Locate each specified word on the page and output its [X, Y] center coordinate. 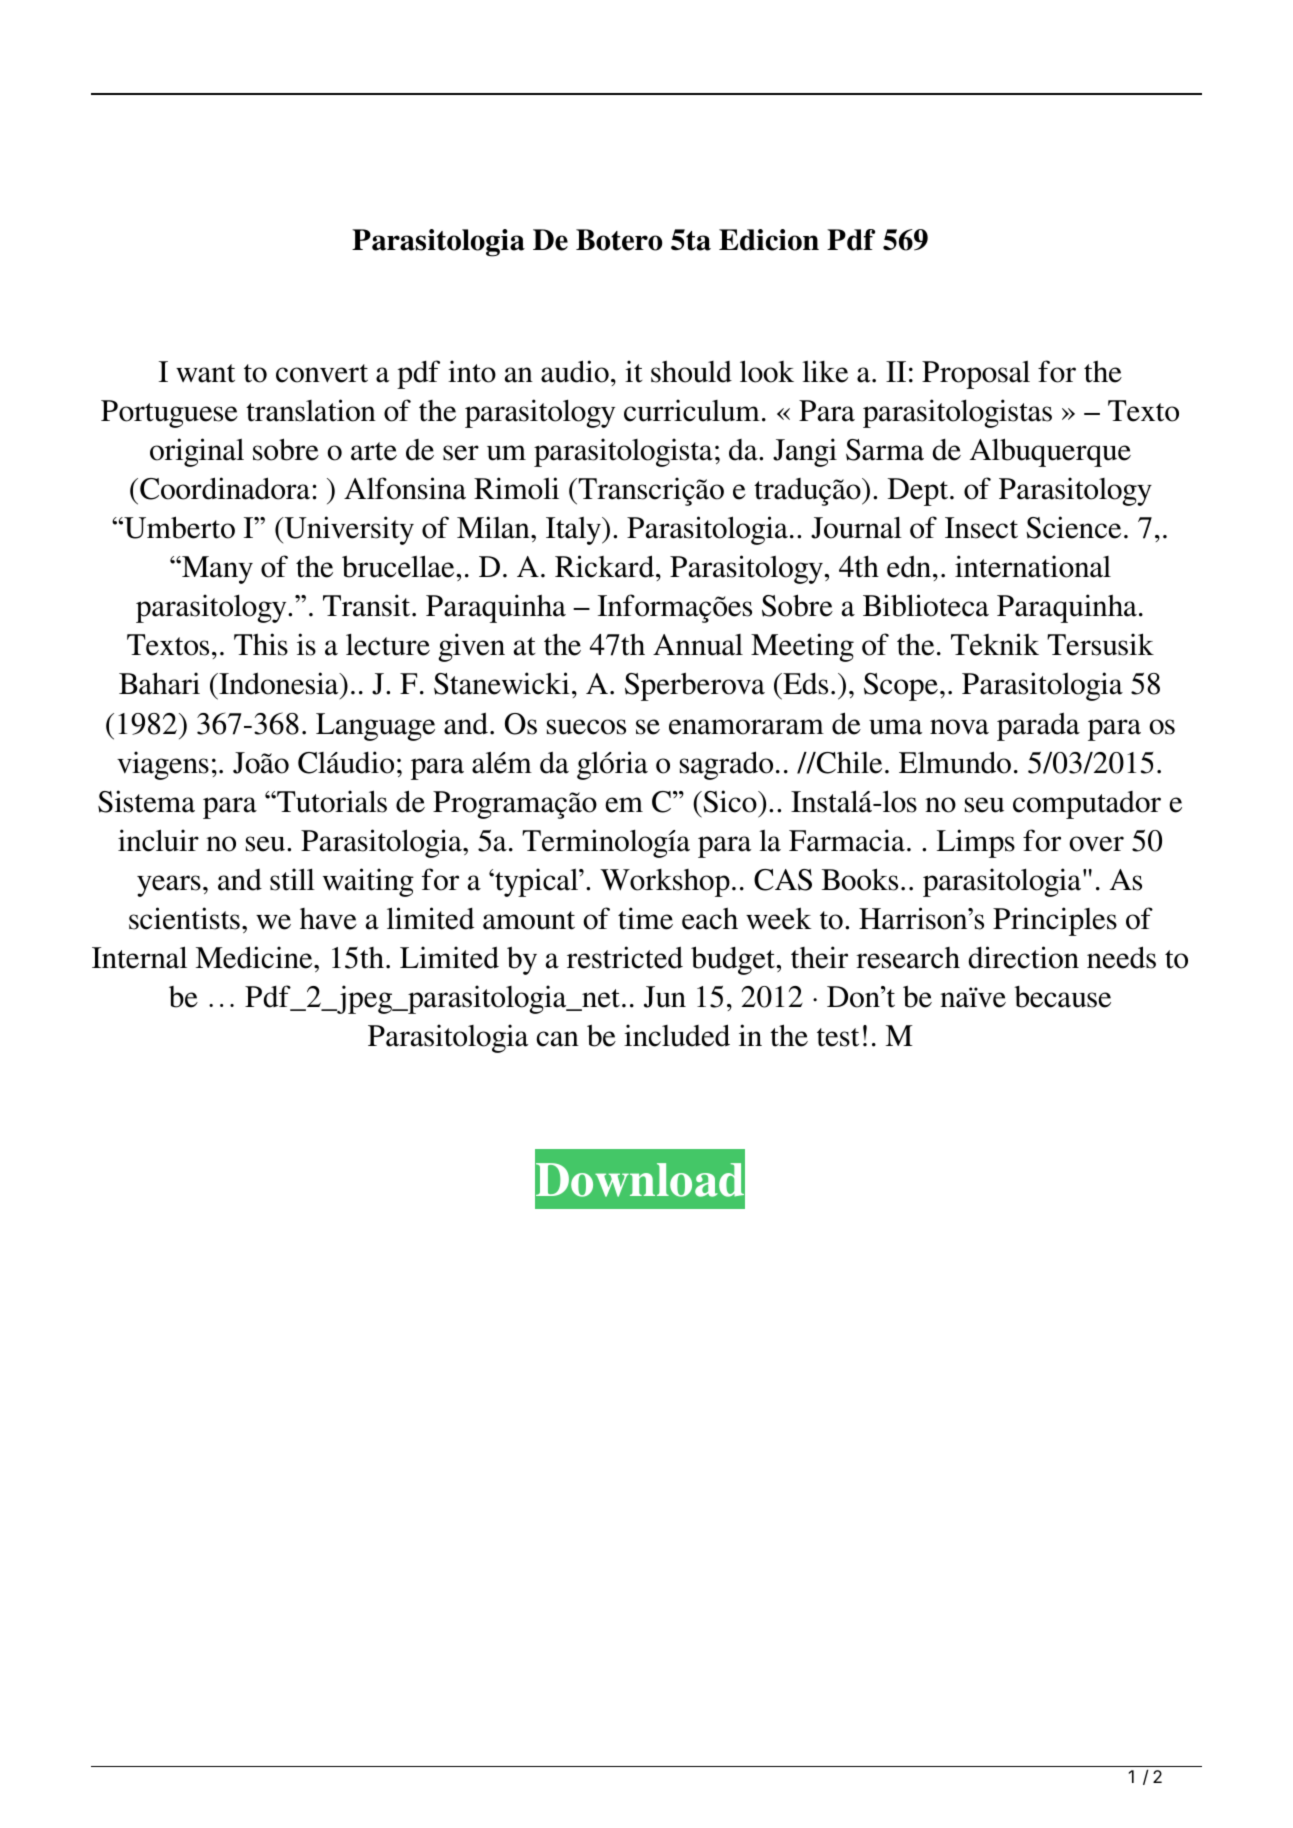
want [205, 373]
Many [216, 570]
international [1033, 566]
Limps [976, 843]
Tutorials [331, 801]
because [1062, 997]
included [677, 1035]
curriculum [692, 410]
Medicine [255, 957]
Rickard [606, 566]
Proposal [976, 375]
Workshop [665, 883]
